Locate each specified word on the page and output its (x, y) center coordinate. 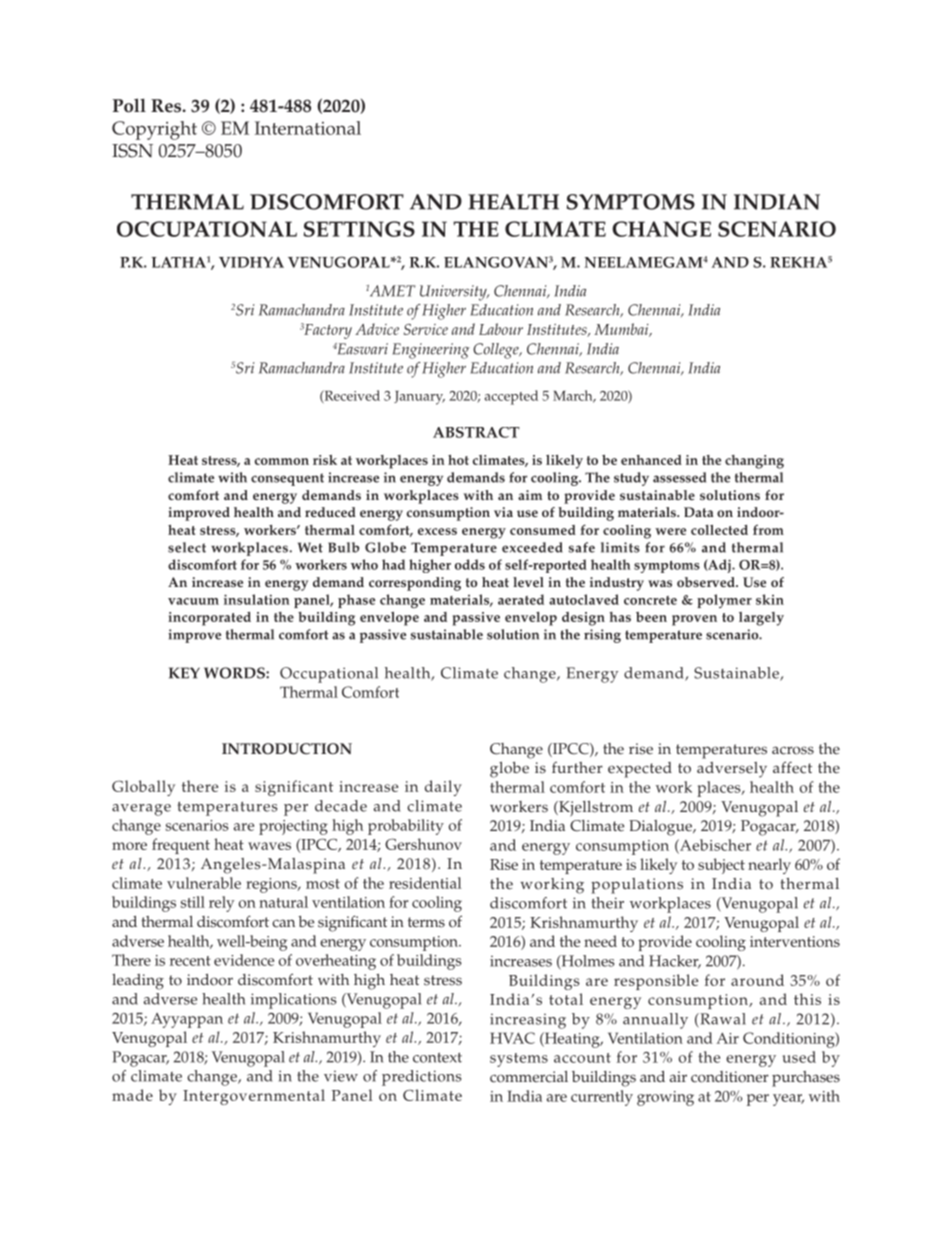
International (308, 128)
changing (754, 462)
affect (792, 767)
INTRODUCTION (287, 749)
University (454, 293)
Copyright (154, 130)
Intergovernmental (254, 1097)
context (437, 1057)
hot (458, 460)
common (282, 461)
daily (443, 788)
